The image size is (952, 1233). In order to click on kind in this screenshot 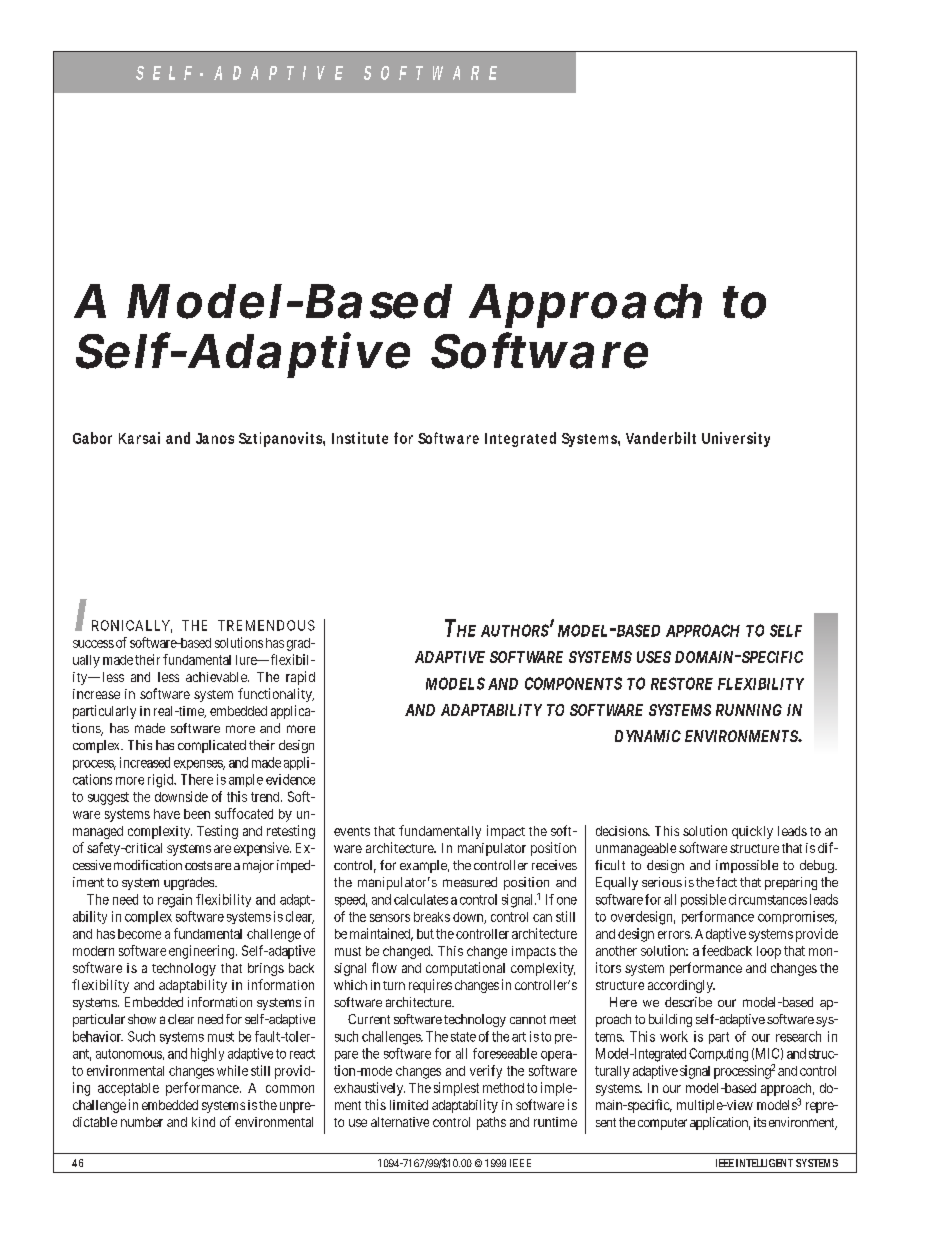, I will do `click(203, 1122)`.
